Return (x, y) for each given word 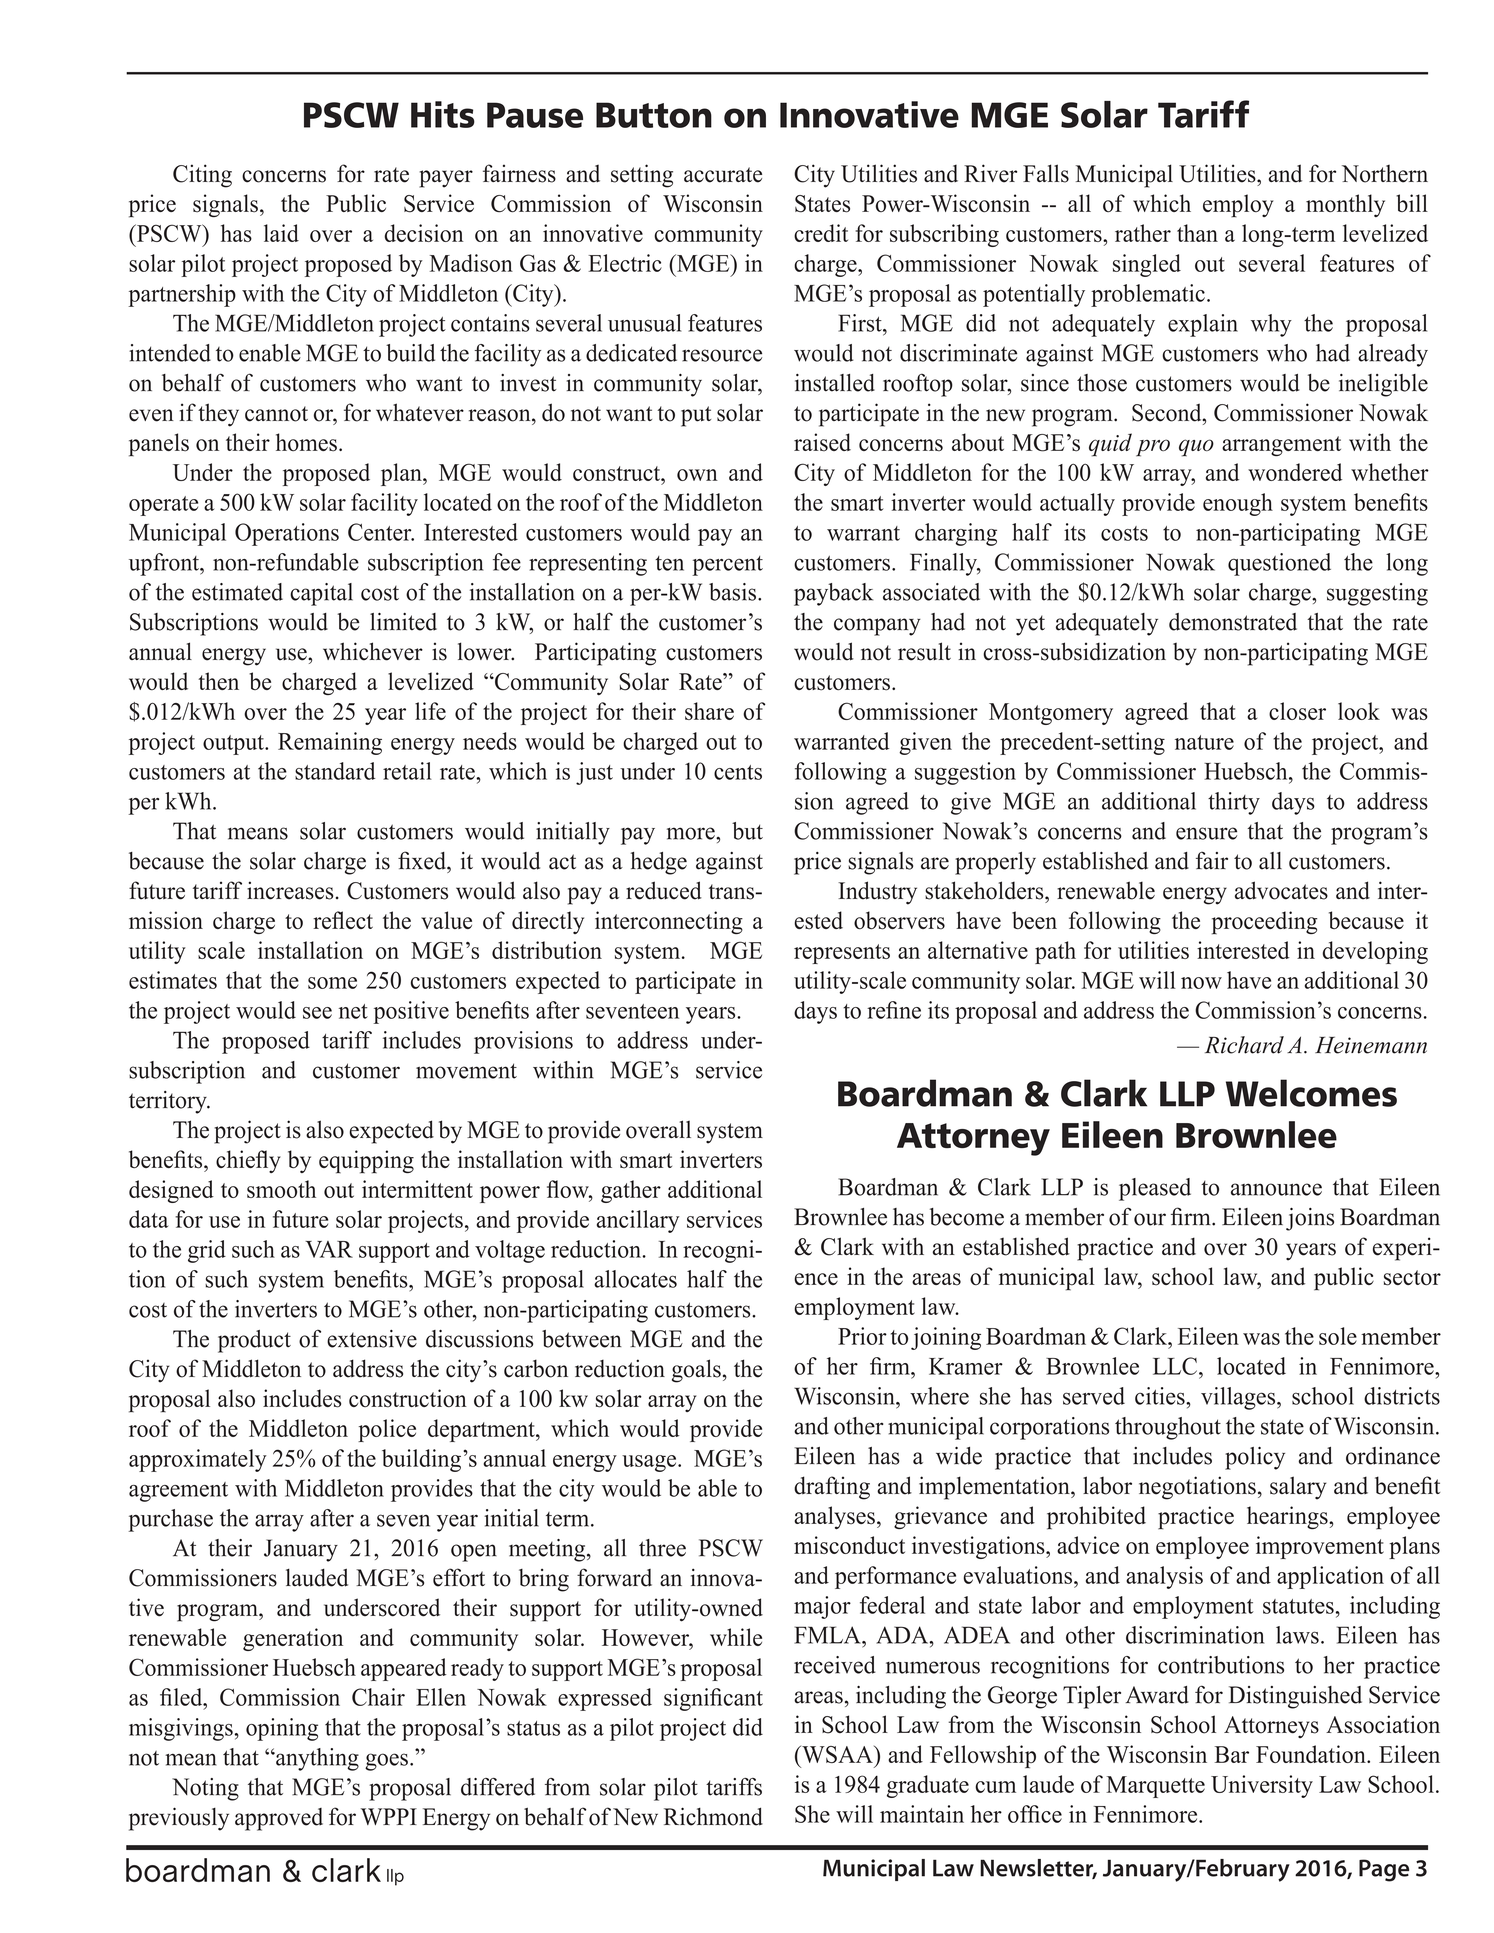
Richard (1244, 1045)
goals (696, 1371)
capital (321, 594)
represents (842, 954)
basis (734, 592)
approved (279, 1819)
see (317, 1013)
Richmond (713, 1816)
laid (281, 233)
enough (1238, 504)
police (387, 1430)
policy (1255, 1458)
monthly (1345, 205)
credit (821, 233)
